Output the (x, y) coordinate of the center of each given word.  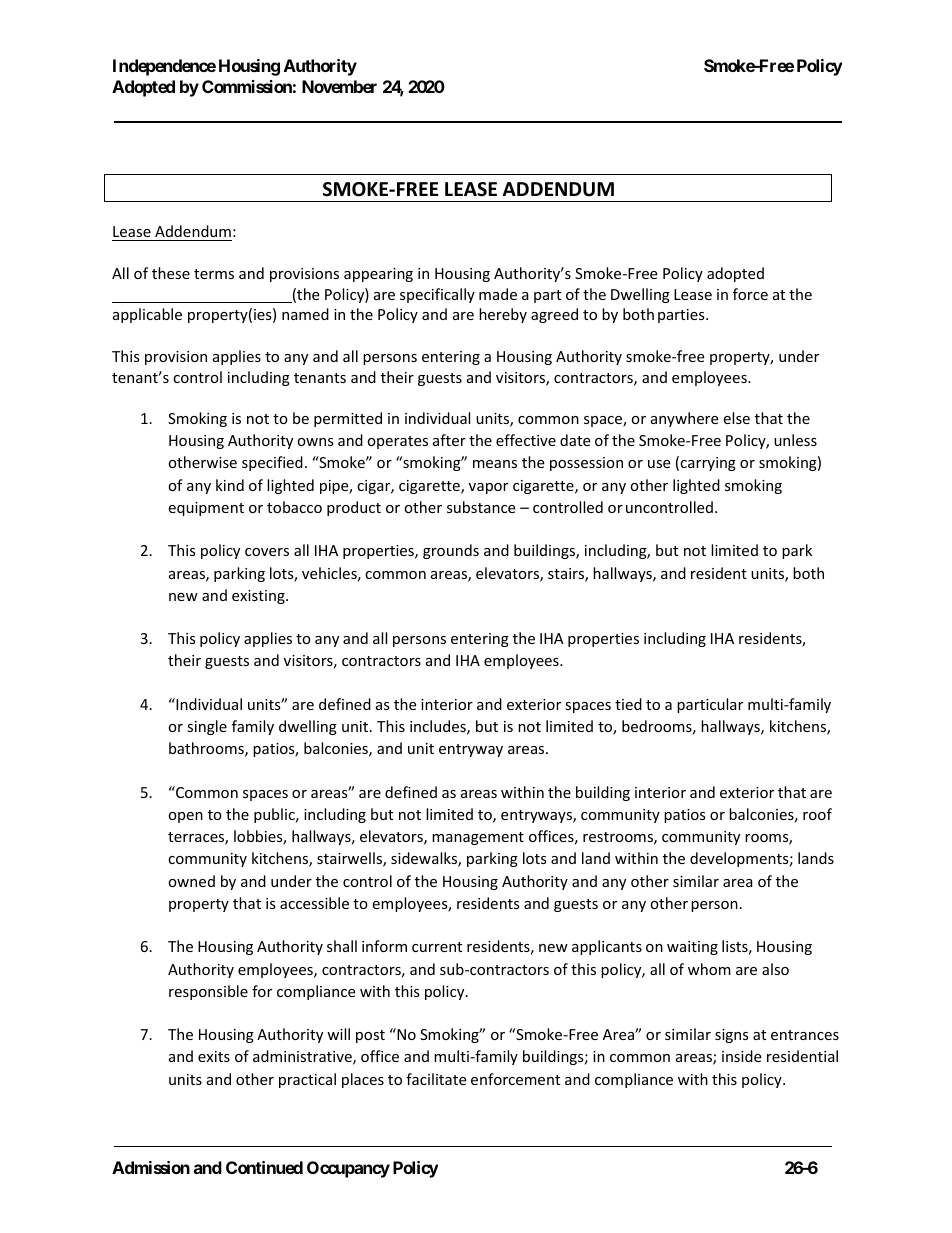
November (339, 86)
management (478, 838)
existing (259, 597)
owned (191, 881)
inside (741, 1056)
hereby (503, 315)
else (736, 418)
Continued (264, 1167)
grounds (451, 551)
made (498, 294)
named (305, 314)
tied (628, 704)
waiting (692, 948)
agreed (554, 315)
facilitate (436, 1079)
